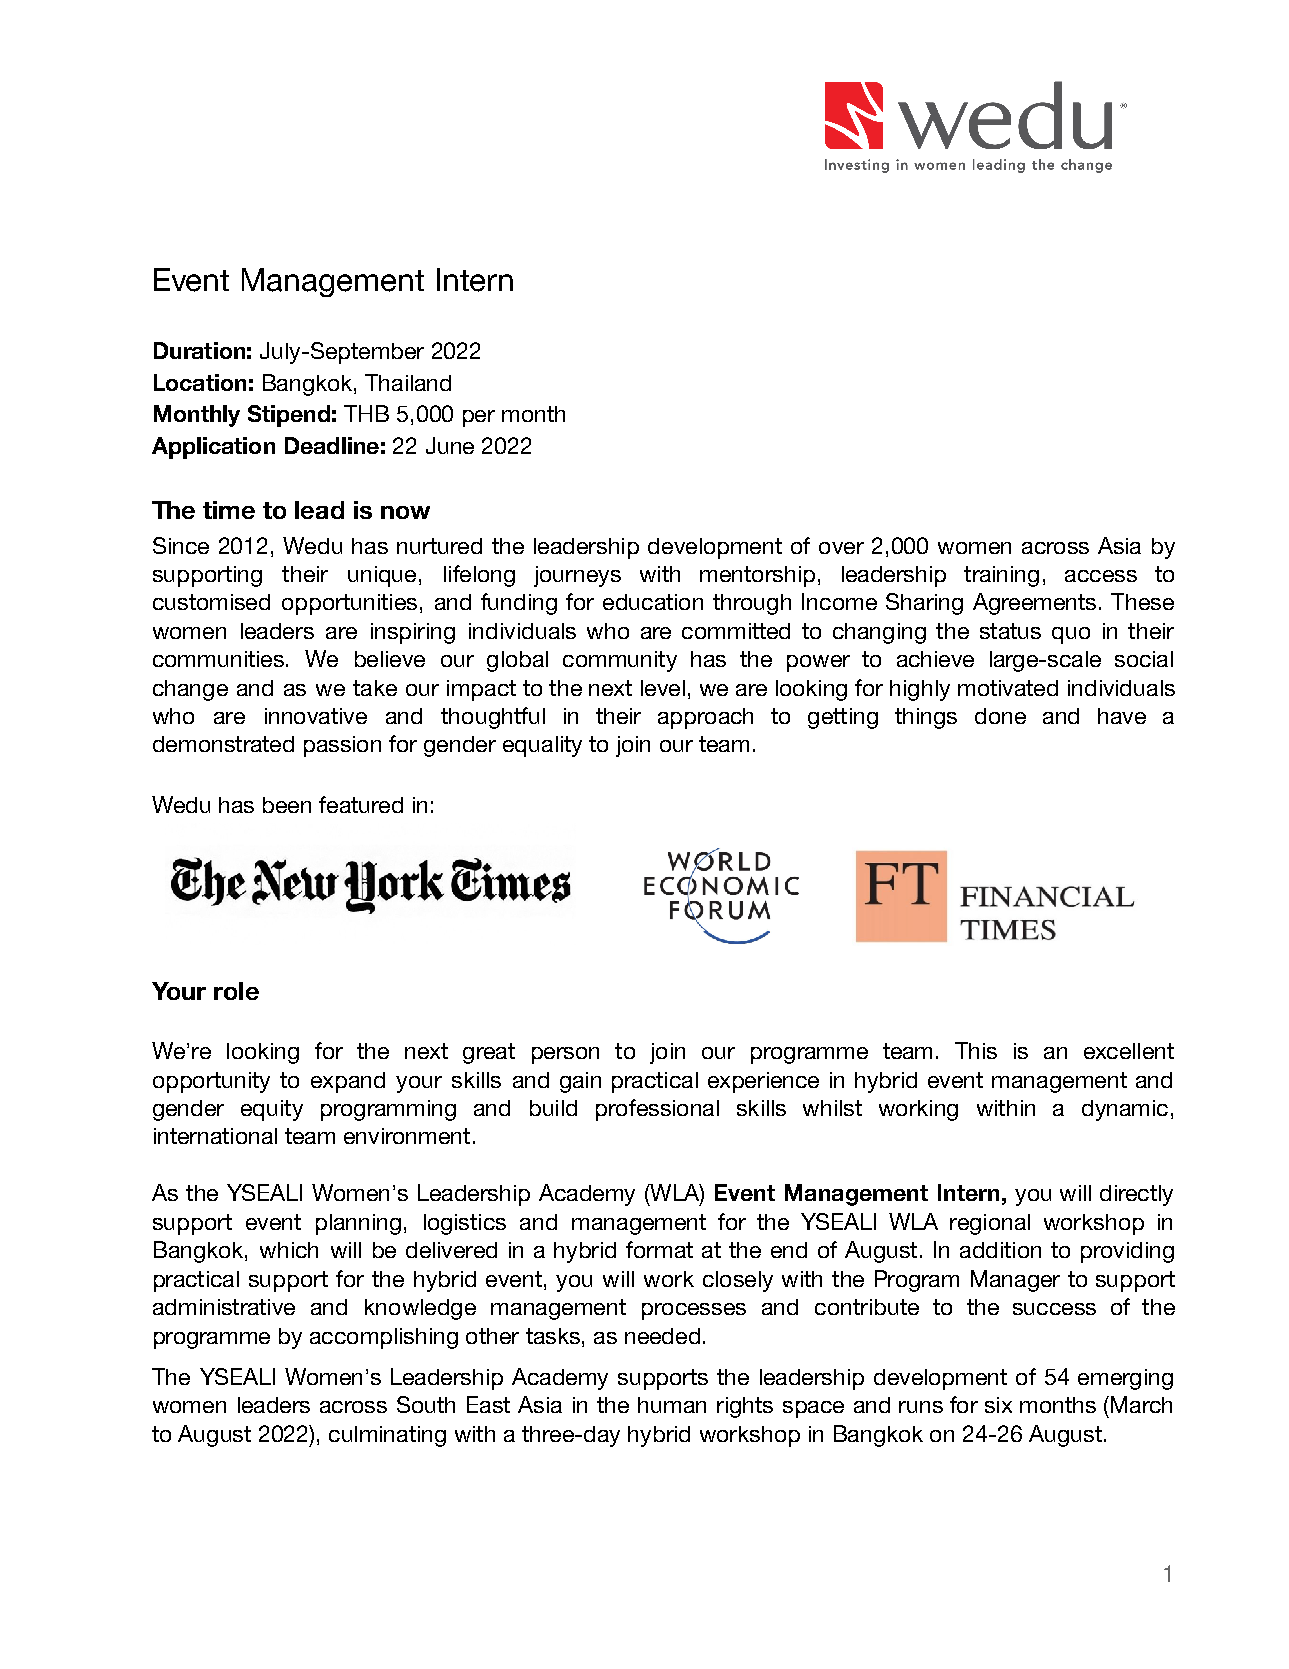 The height and width of the page is (1669, 1289). I want to click on training, so click(1001, 576).
